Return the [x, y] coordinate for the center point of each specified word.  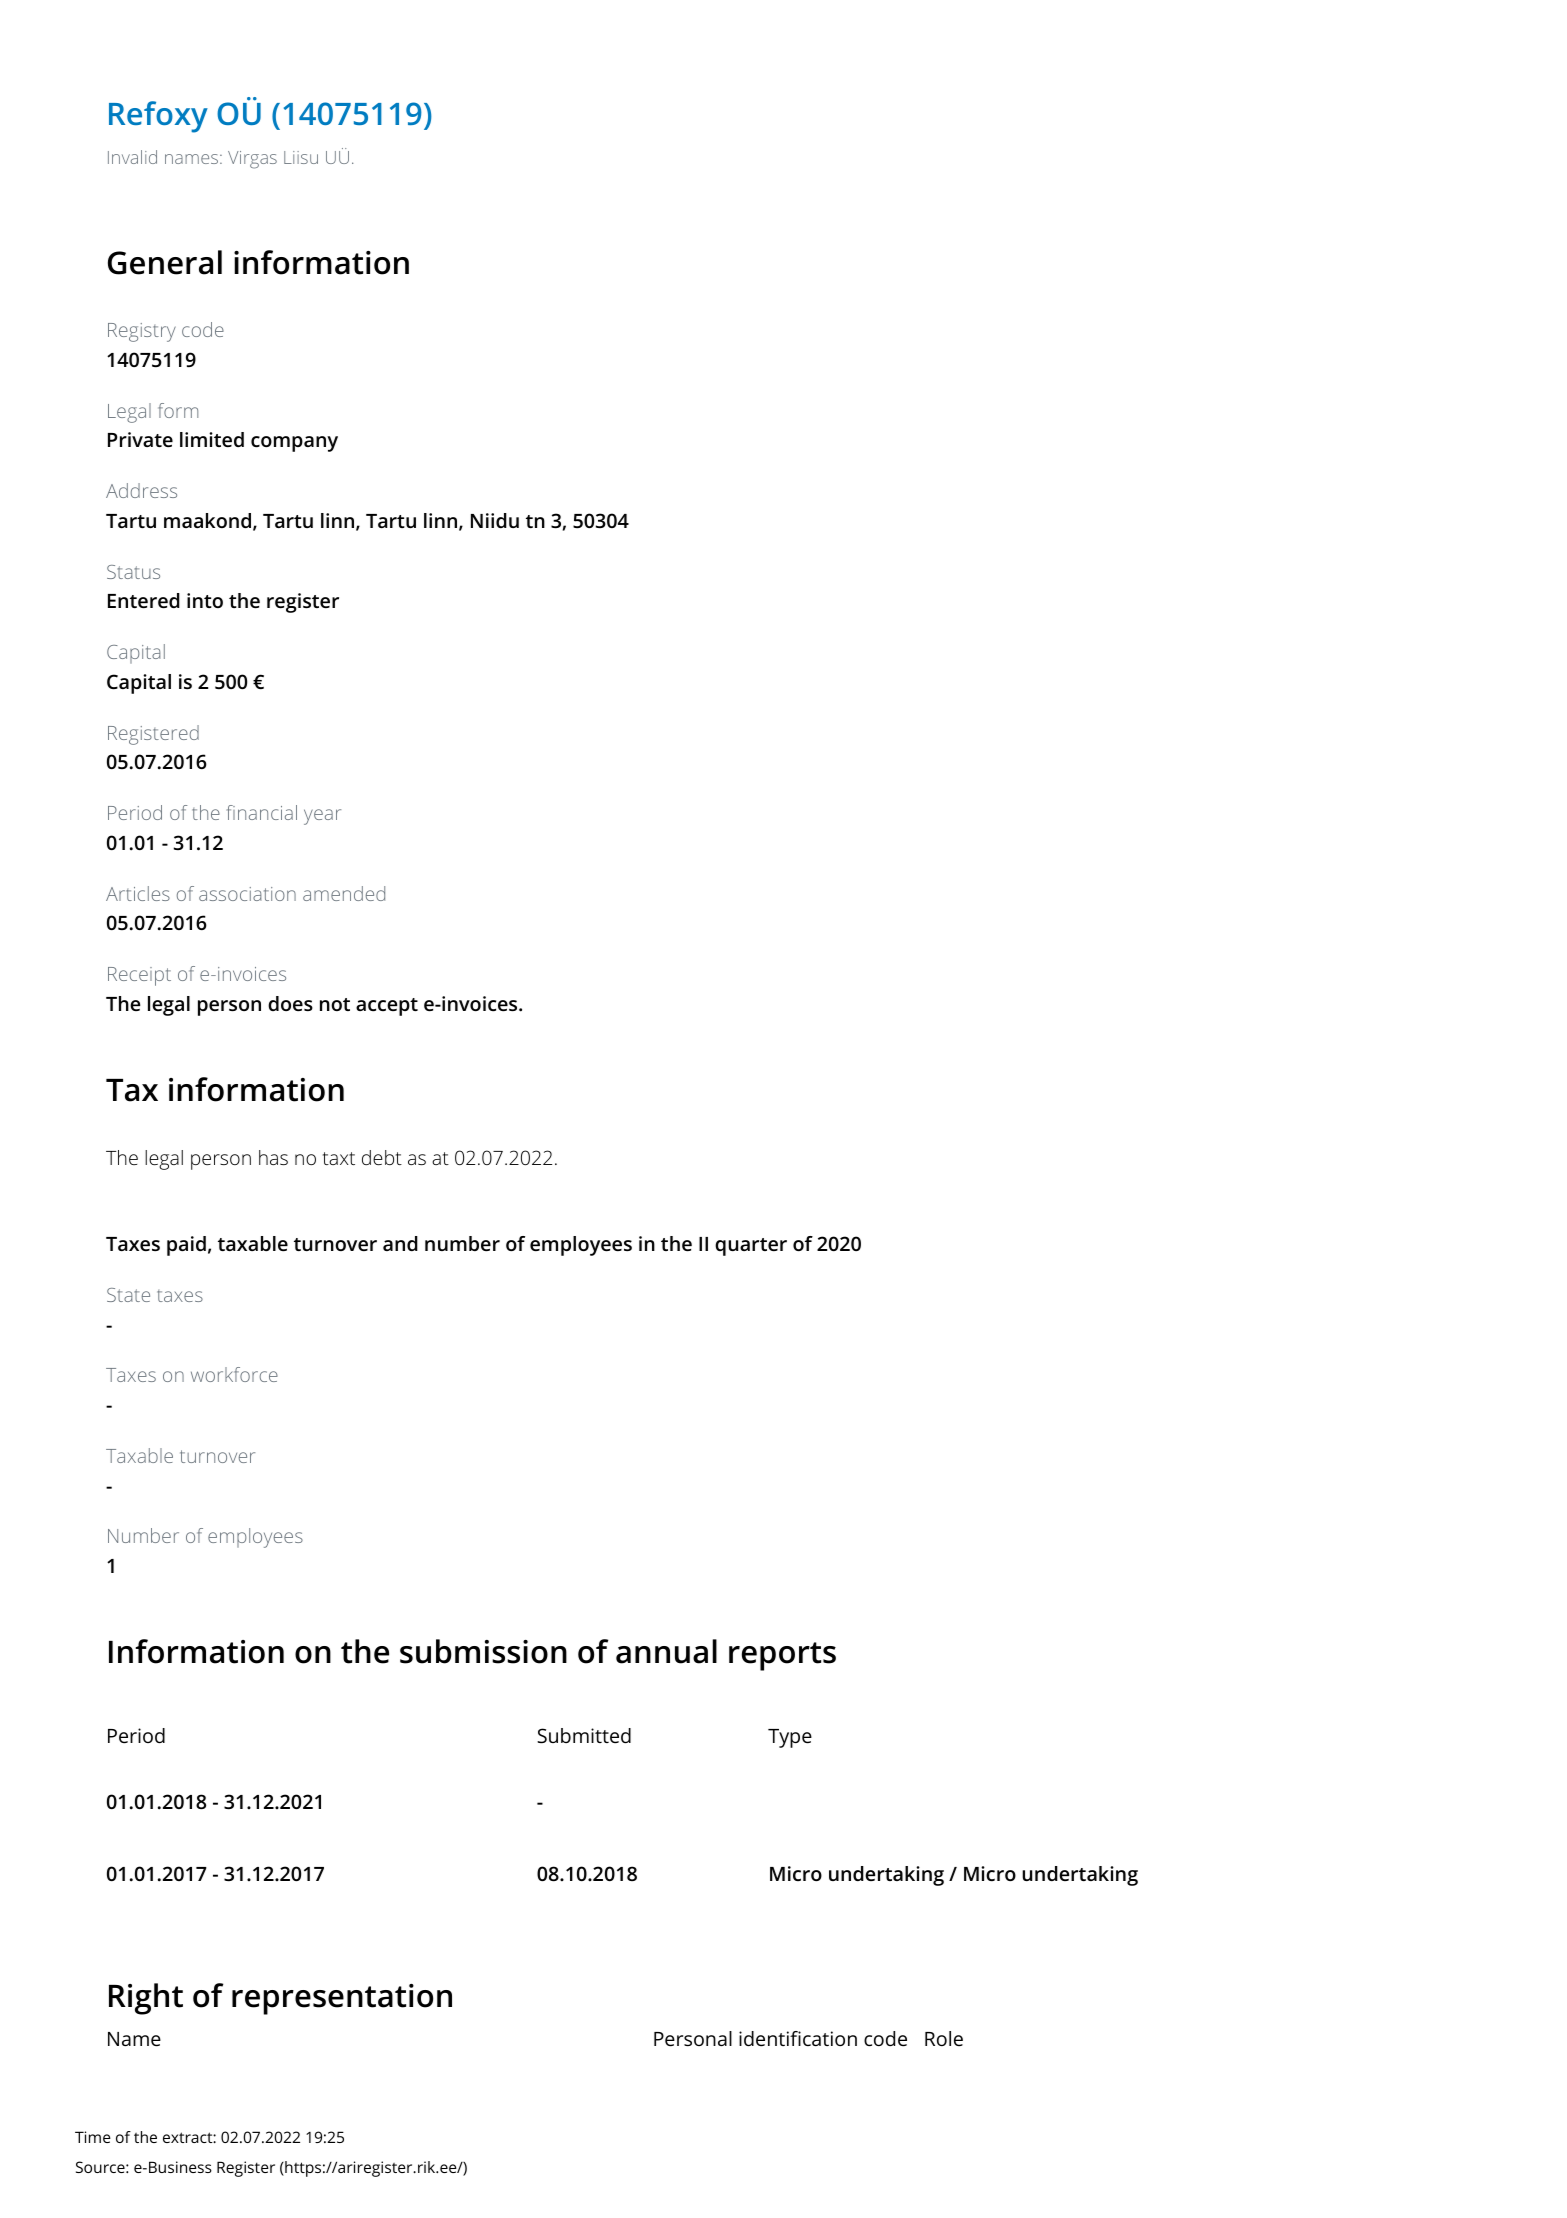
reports [782, 1656]
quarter [751, 1247]
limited [212, 439]
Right [146, 1999]
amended [344, 893]
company [294, 444]
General [165, 262]
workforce [234, 1374]
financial [262, 812]
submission [483, 1651]
